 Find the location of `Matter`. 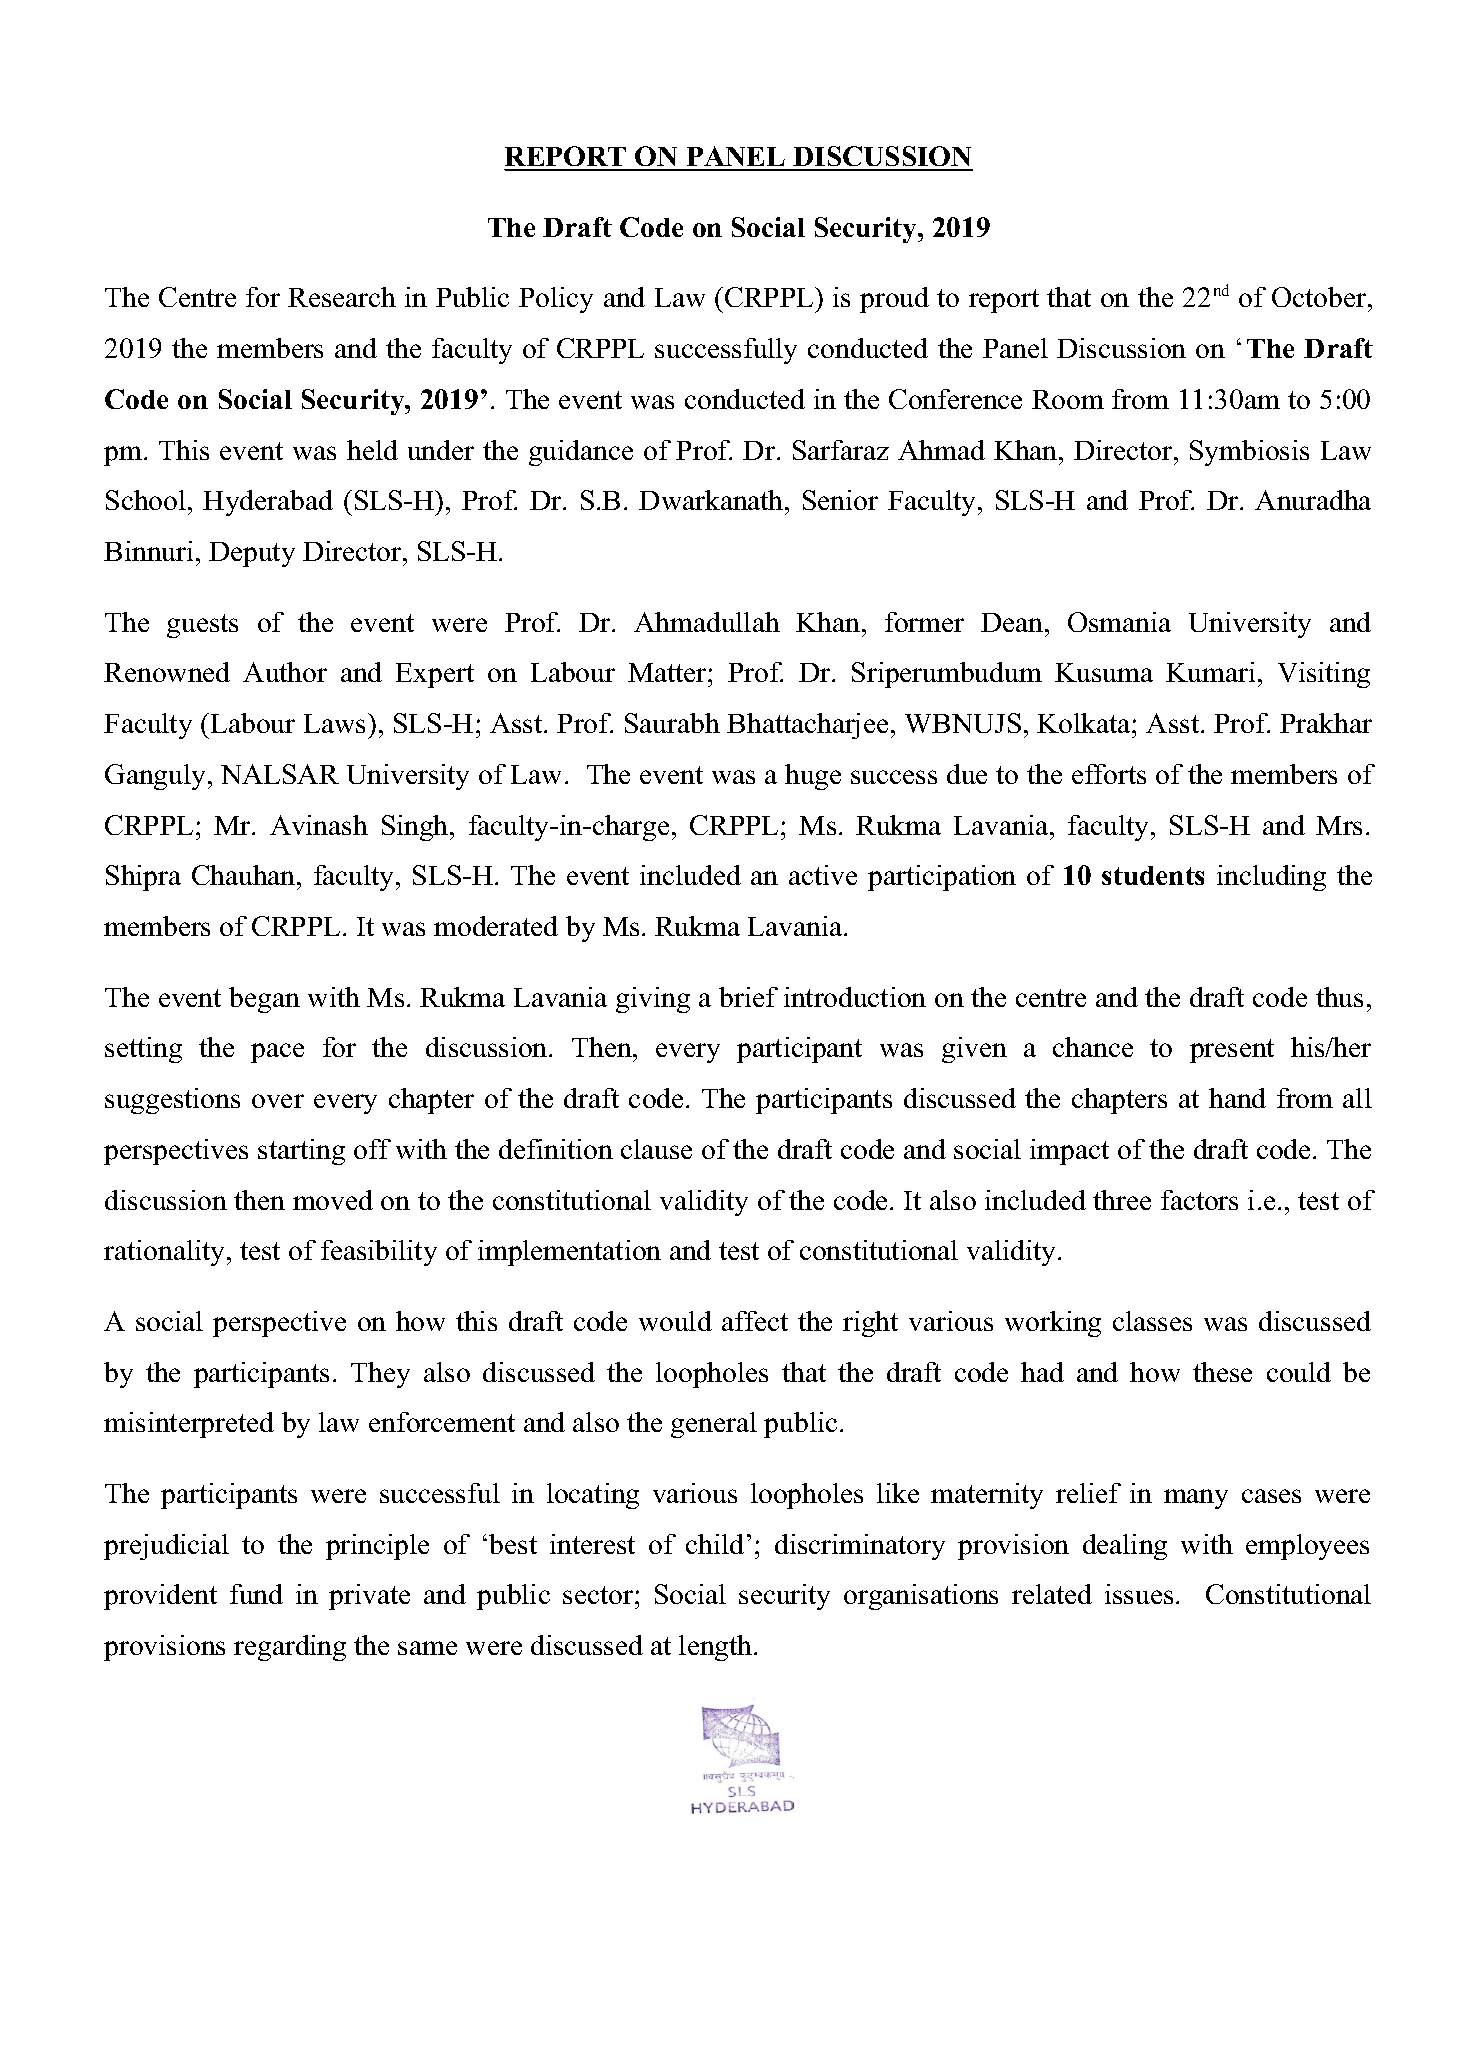

Matter is located at coordinates (668, 672).
